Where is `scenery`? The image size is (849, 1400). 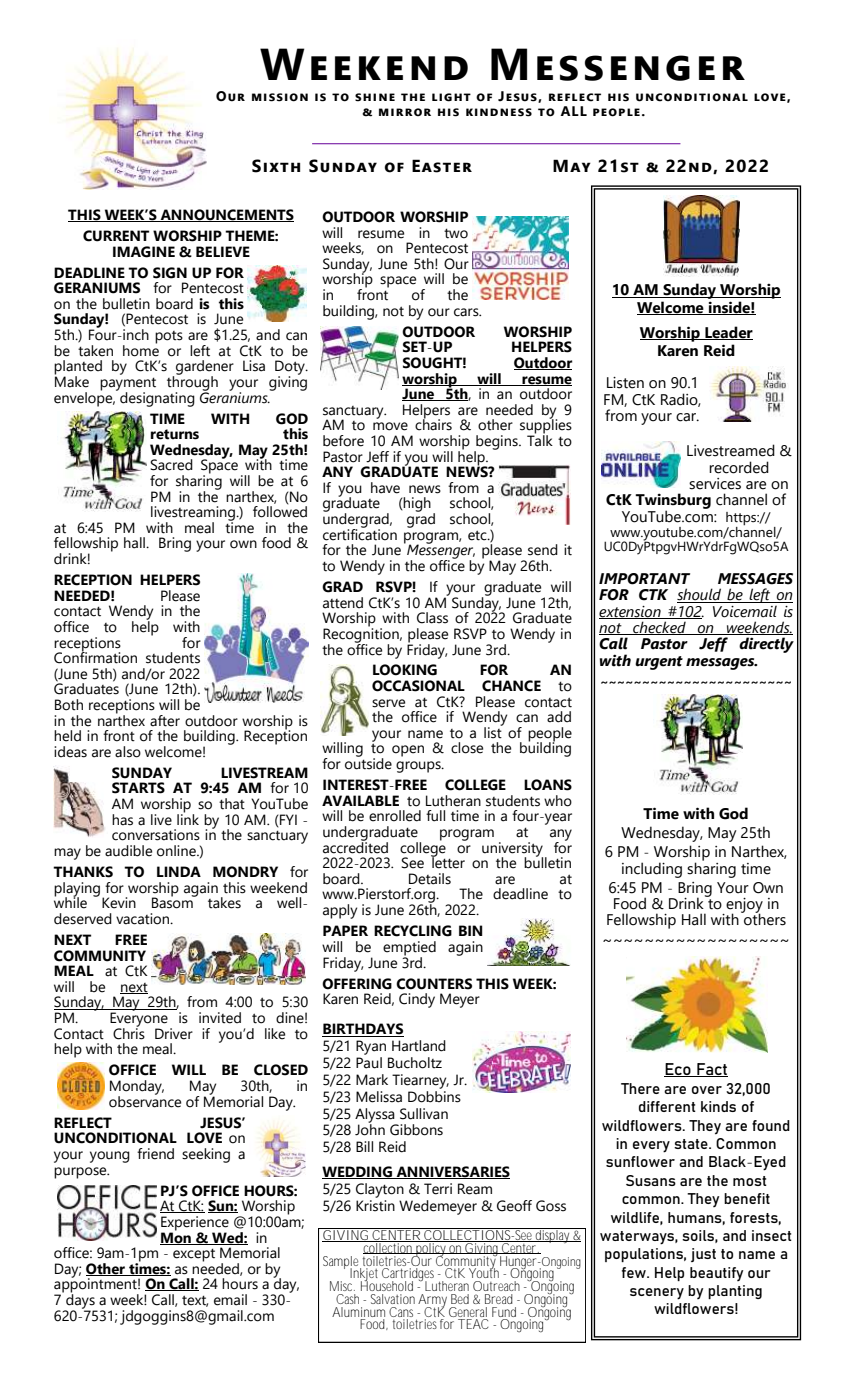 scenery is located at coordinates (657, 1294).
